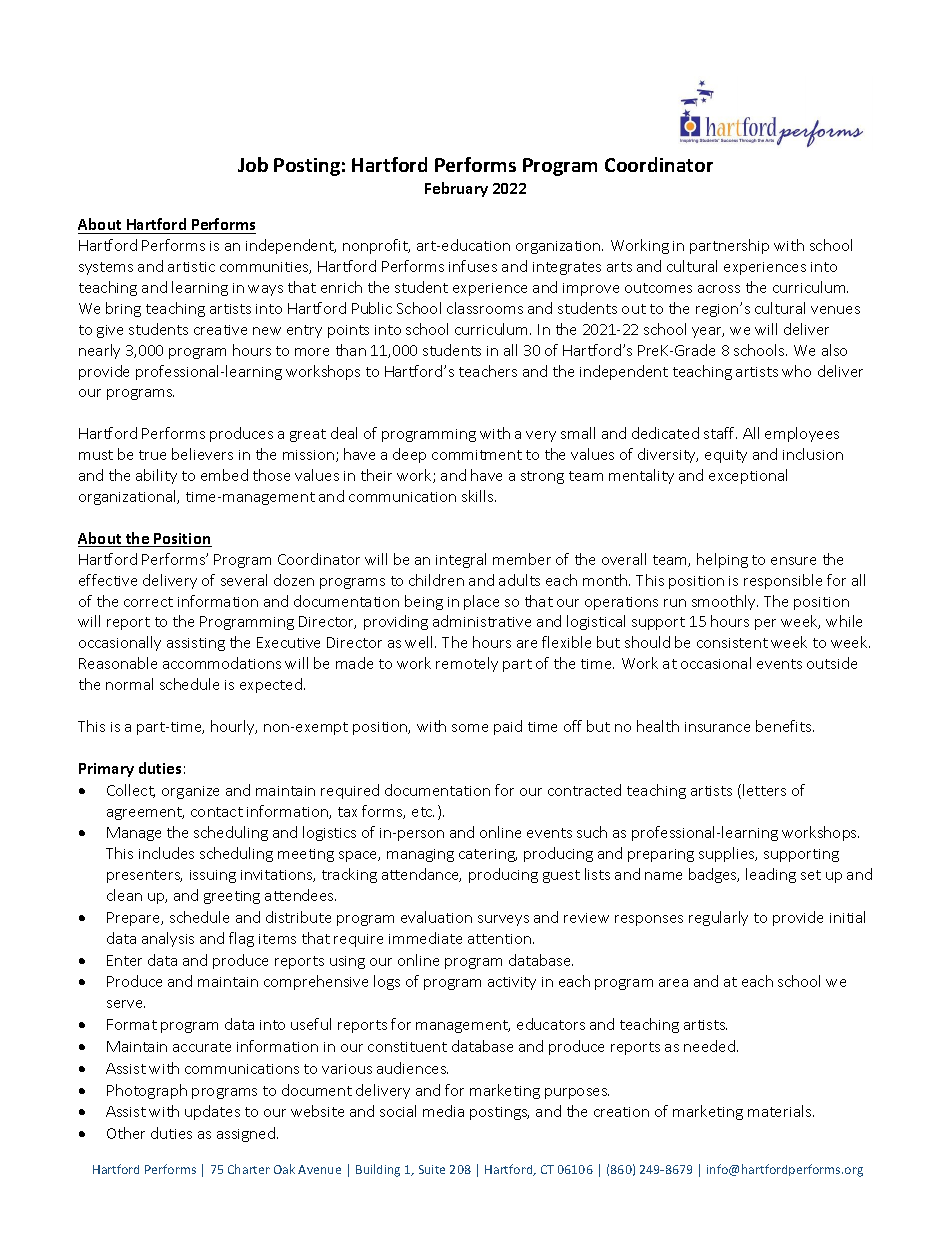 Image resolution: width=952 pixels, height=1233 pixels. What do you see at coordinates (456, 189) in the screenshot?
I see `February` at bounding box center [456, 189].
